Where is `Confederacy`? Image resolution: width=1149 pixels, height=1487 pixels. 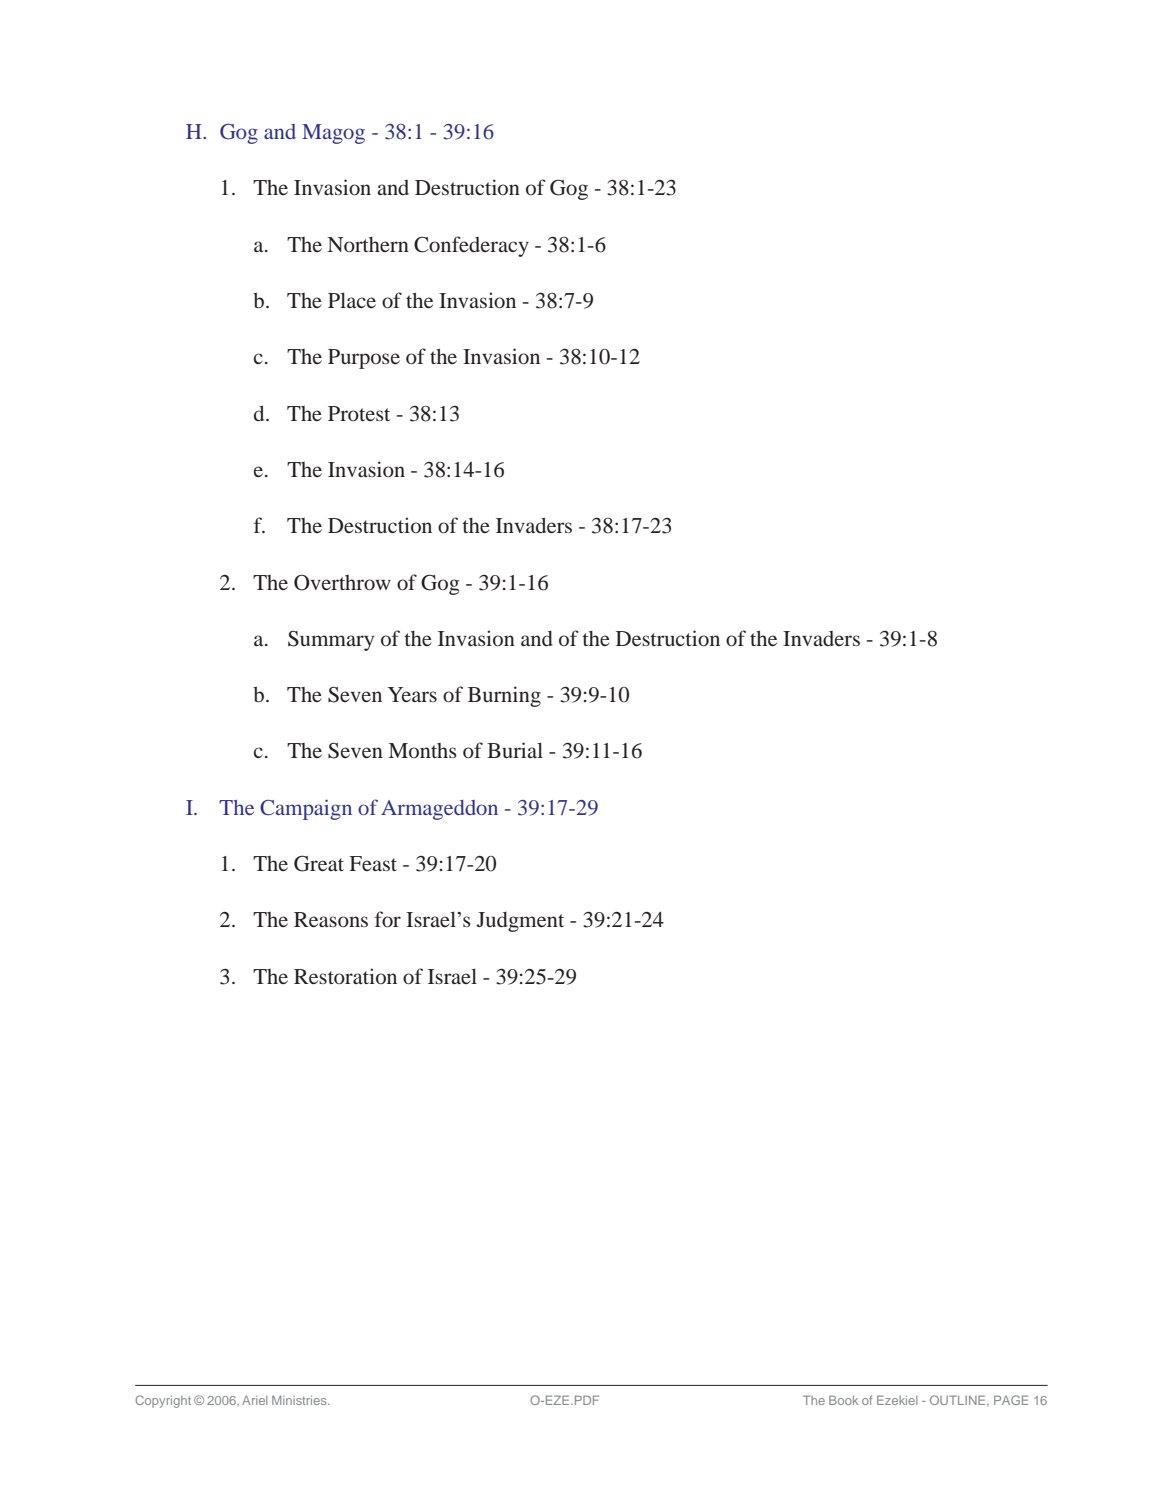 Confederacy is located at coordinates (471, 246).
